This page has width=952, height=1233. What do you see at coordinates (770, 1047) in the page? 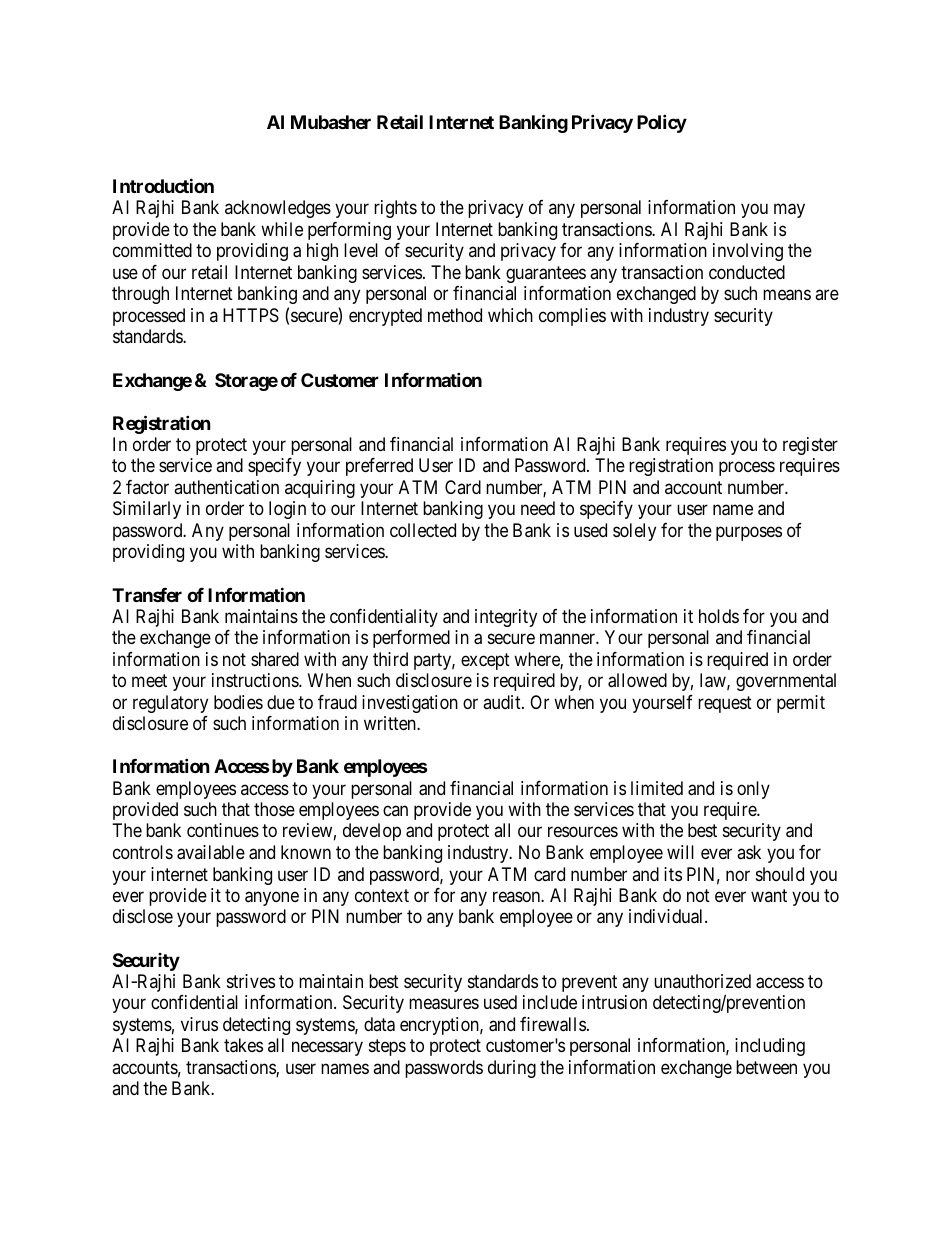
I see `including` at bounding box center [770, 1047].
